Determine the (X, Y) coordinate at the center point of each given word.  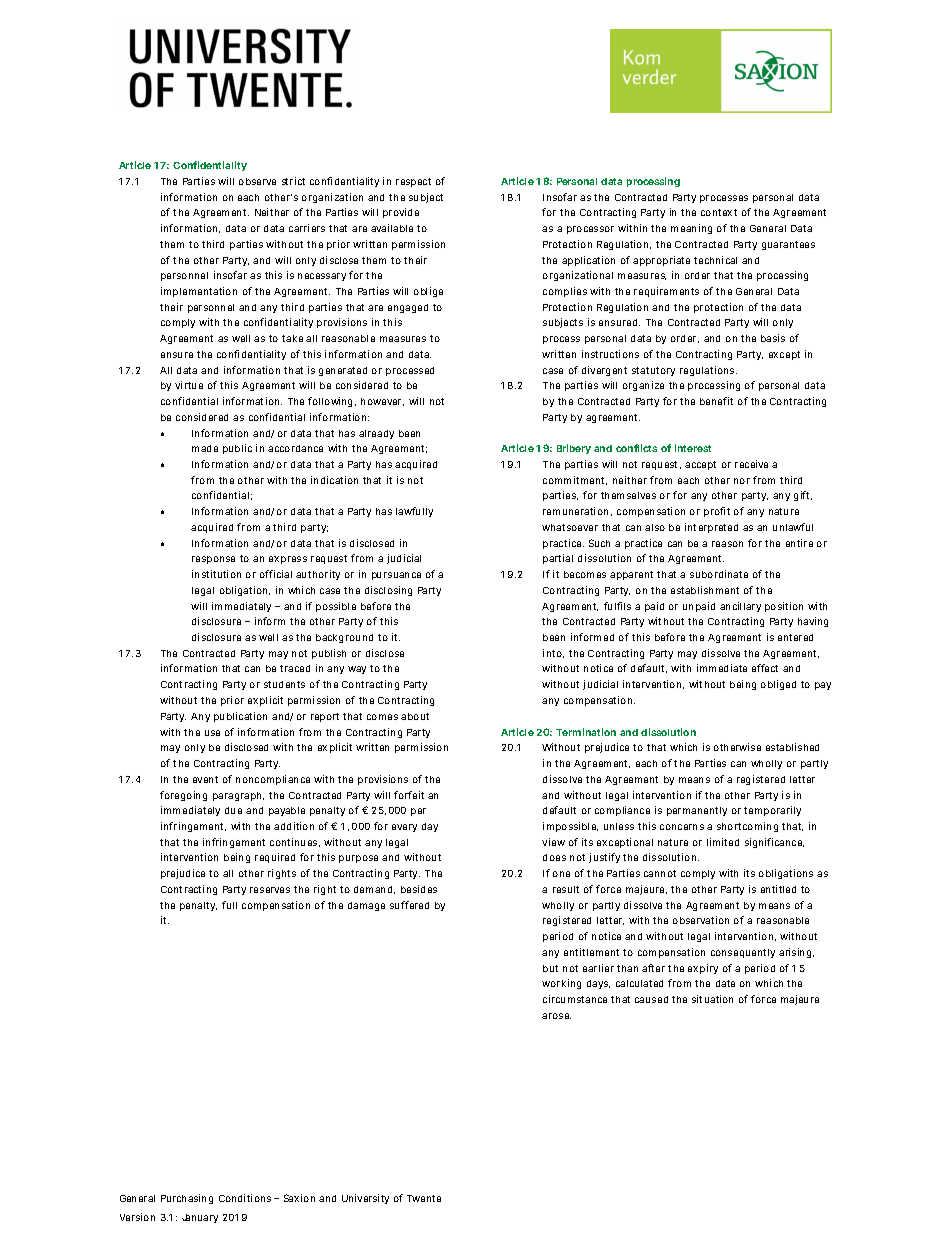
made (205, 448)
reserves (270, 890)
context (719, 212)
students (284, 684)
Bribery (574, 449)
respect (413, 182)
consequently (743, 953)
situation (712, 999)
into (553, 653)
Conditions (245, 1198)
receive (751, 464)
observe (257, 181)
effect (765, 668)
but (550, 968)
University (365, 1199)
